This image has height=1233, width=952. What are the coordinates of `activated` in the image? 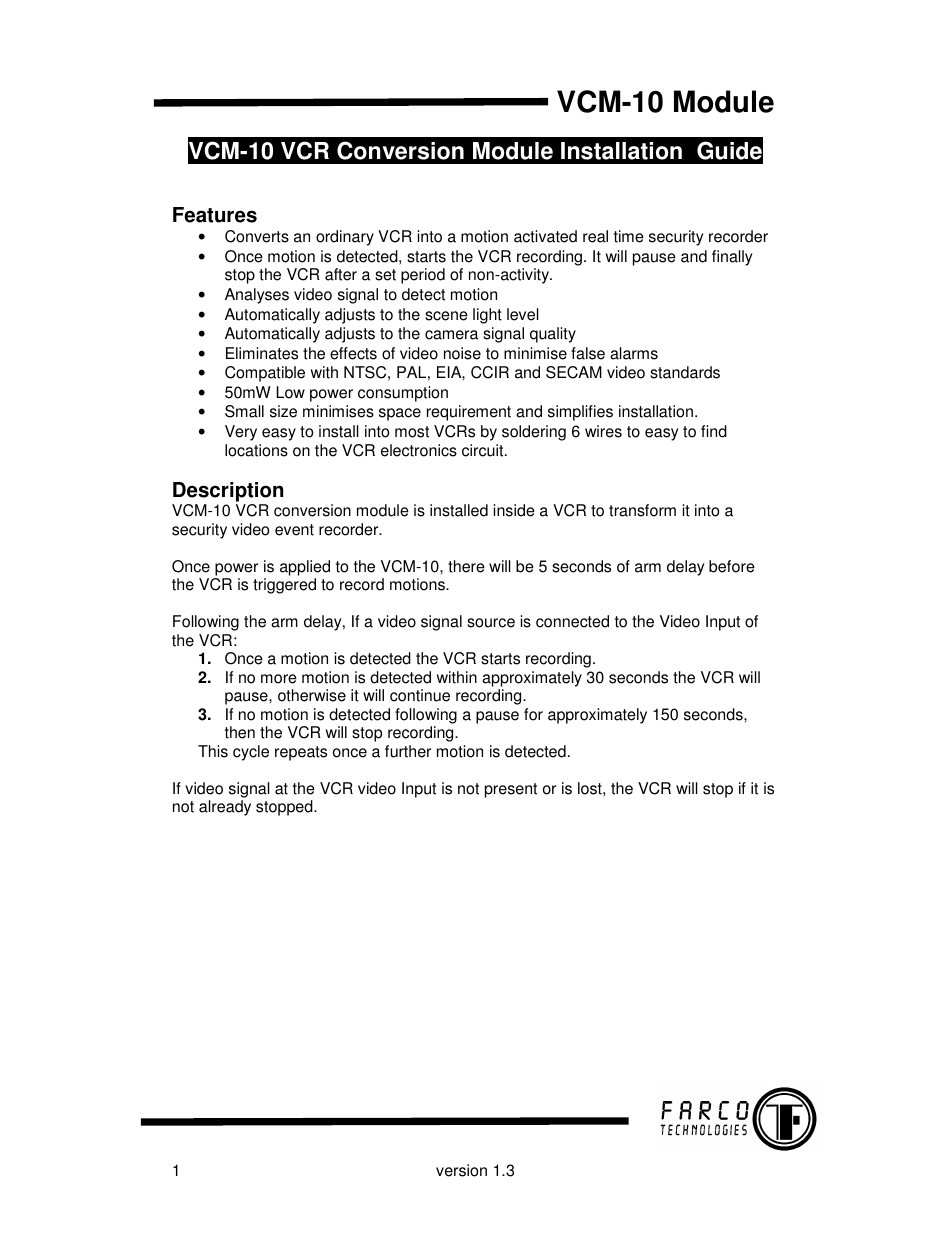 It's located at (545, 236).
